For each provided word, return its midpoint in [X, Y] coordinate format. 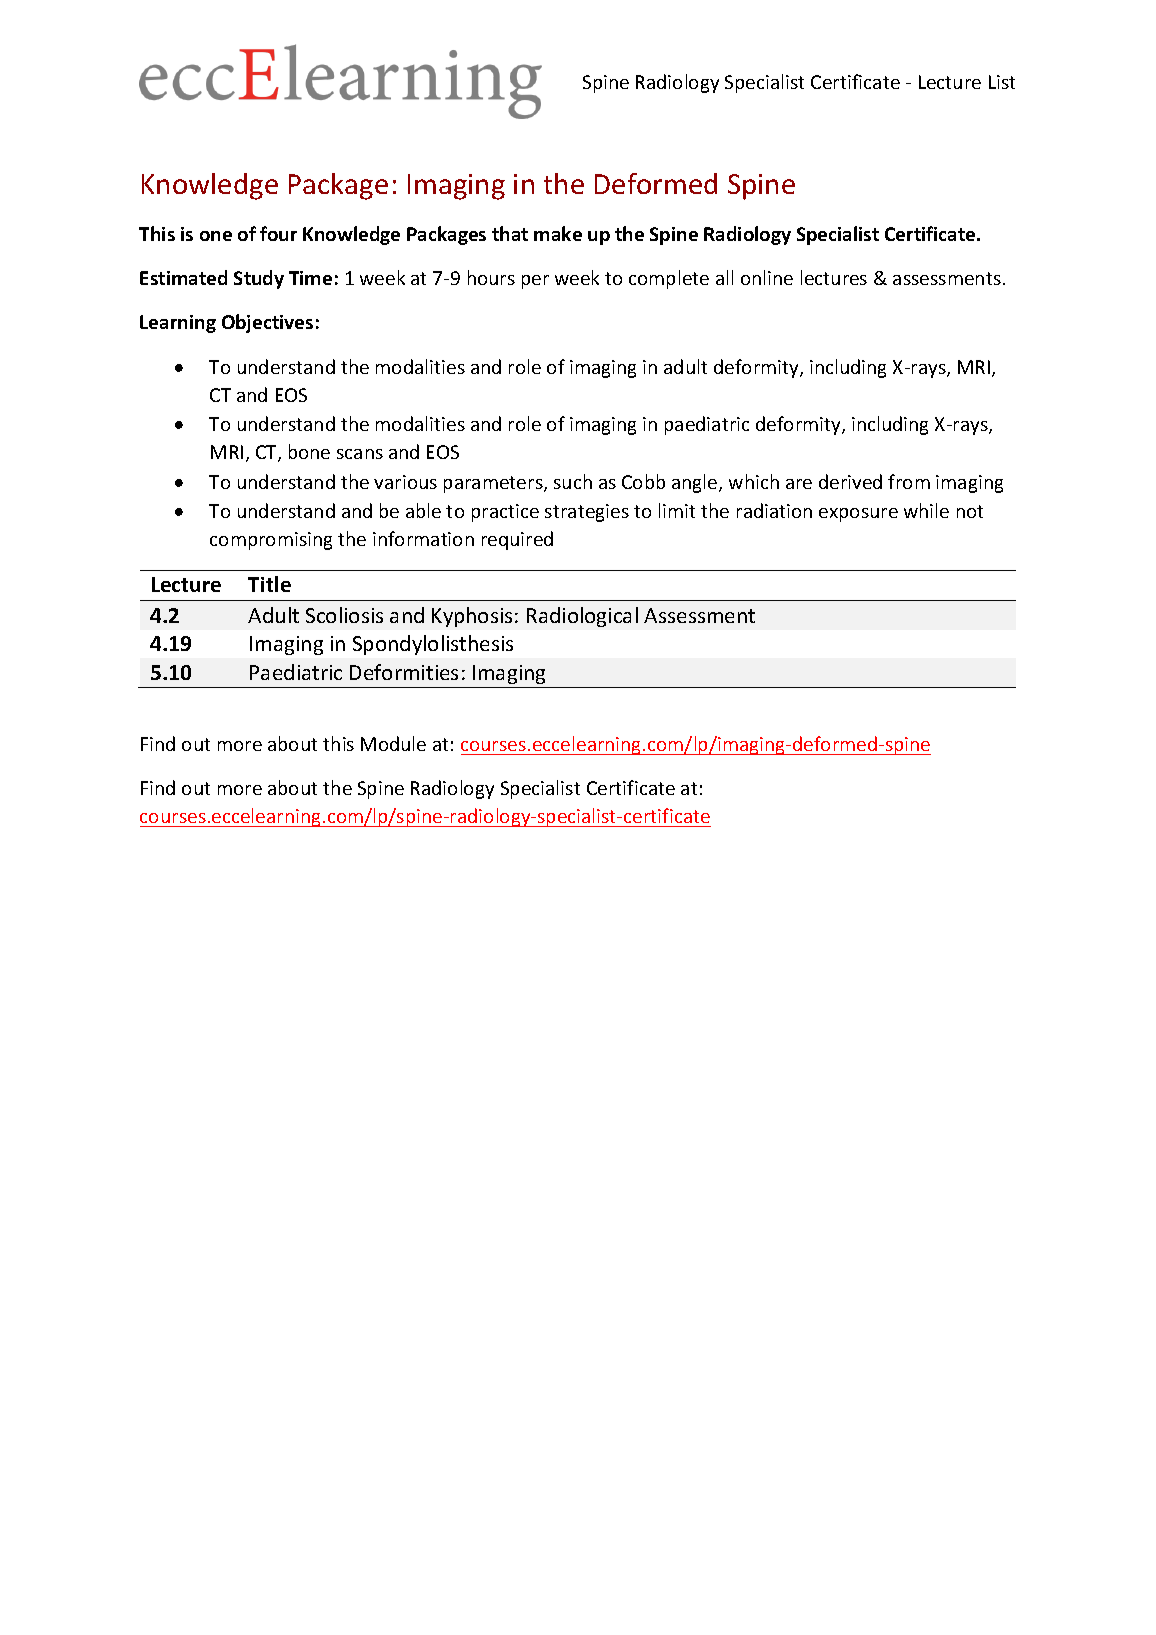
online [767, 277]
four [278, 233]
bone [309, 451]
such [573, 481]
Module [393, 743]
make [558, 233]
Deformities [404, 672]
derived [850, 481]
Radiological [582, 617]
